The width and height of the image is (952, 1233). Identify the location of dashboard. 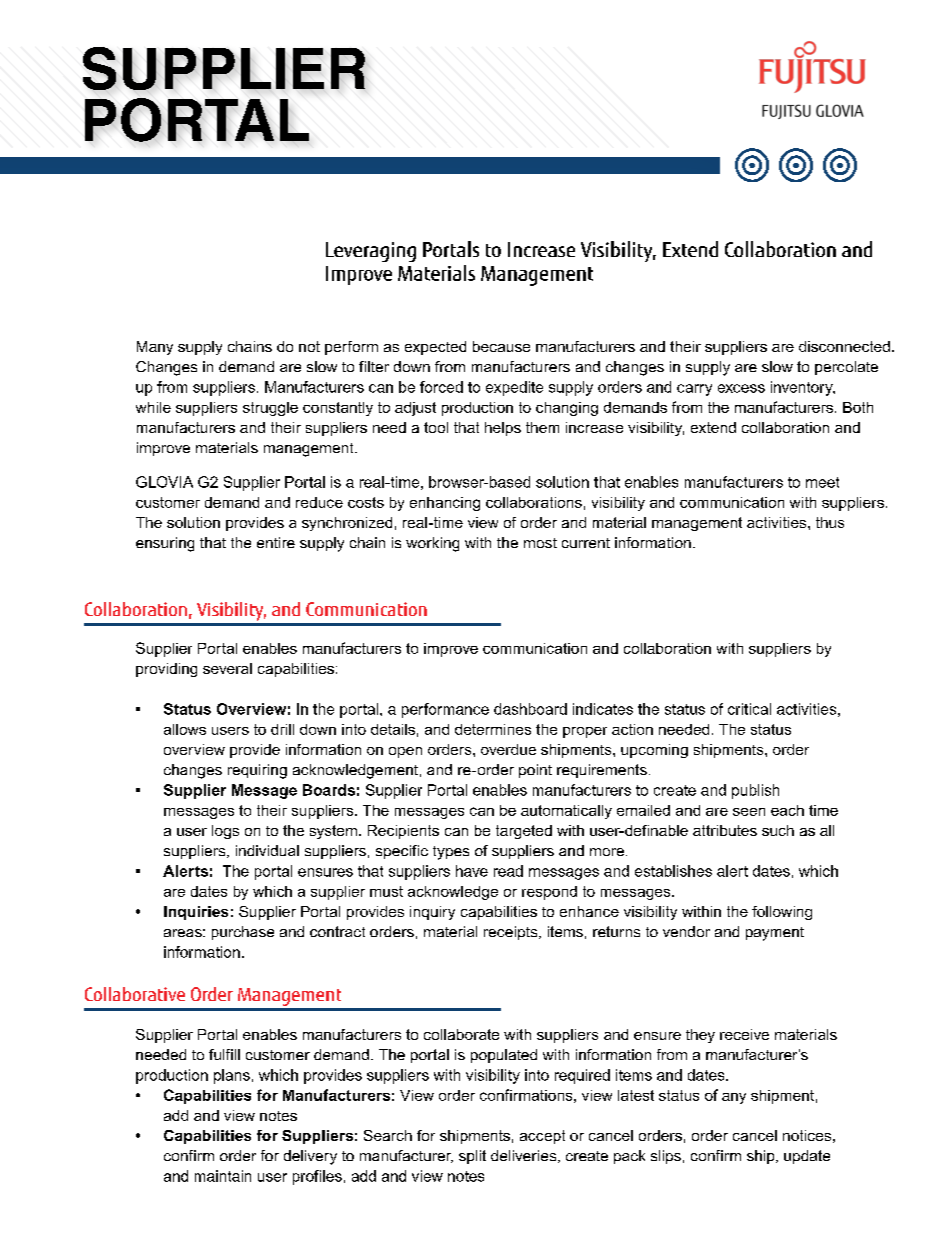
(530, 709).
